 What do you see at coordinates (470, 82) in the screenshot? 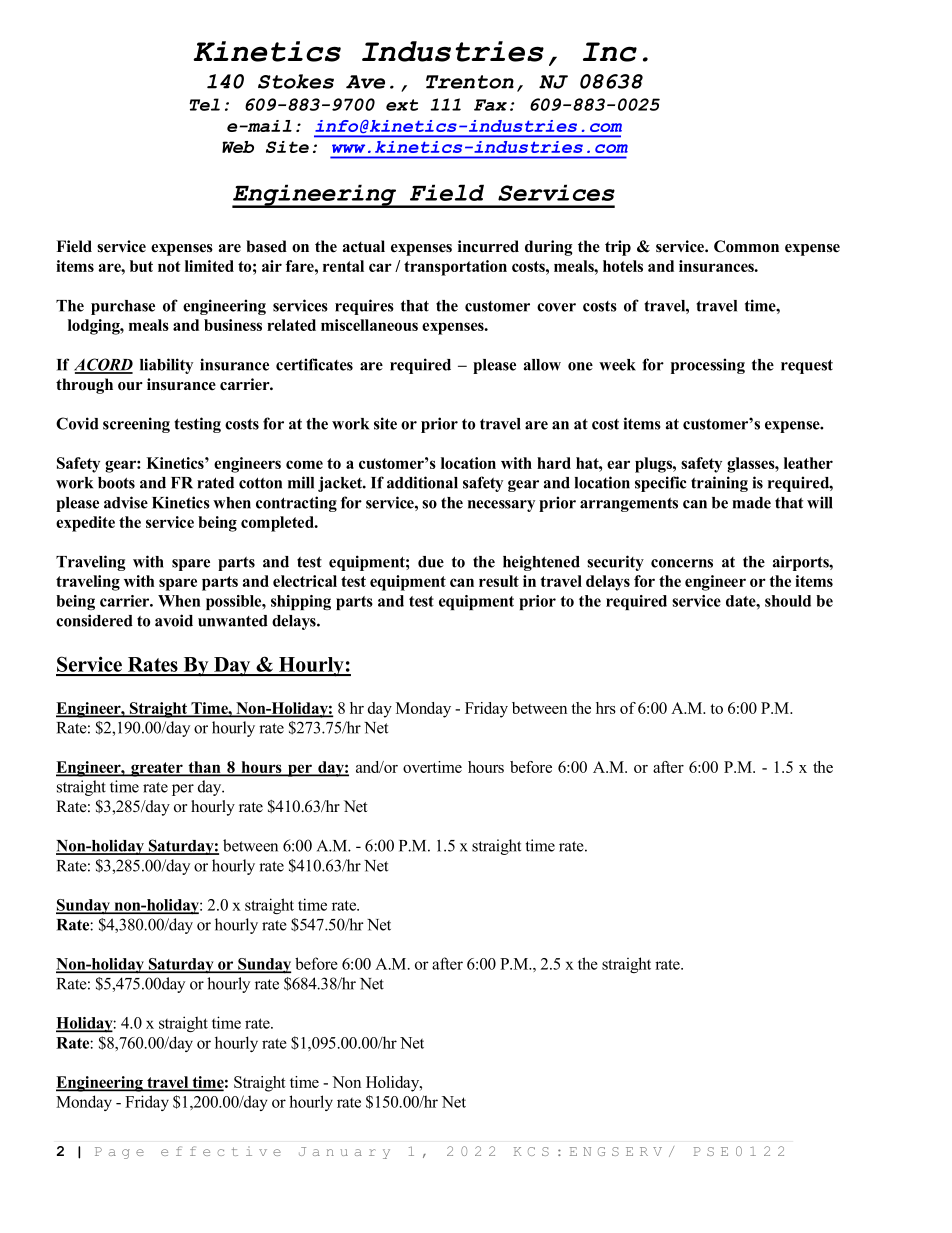
I see `Trenton` at bounding box center [470, 82].
